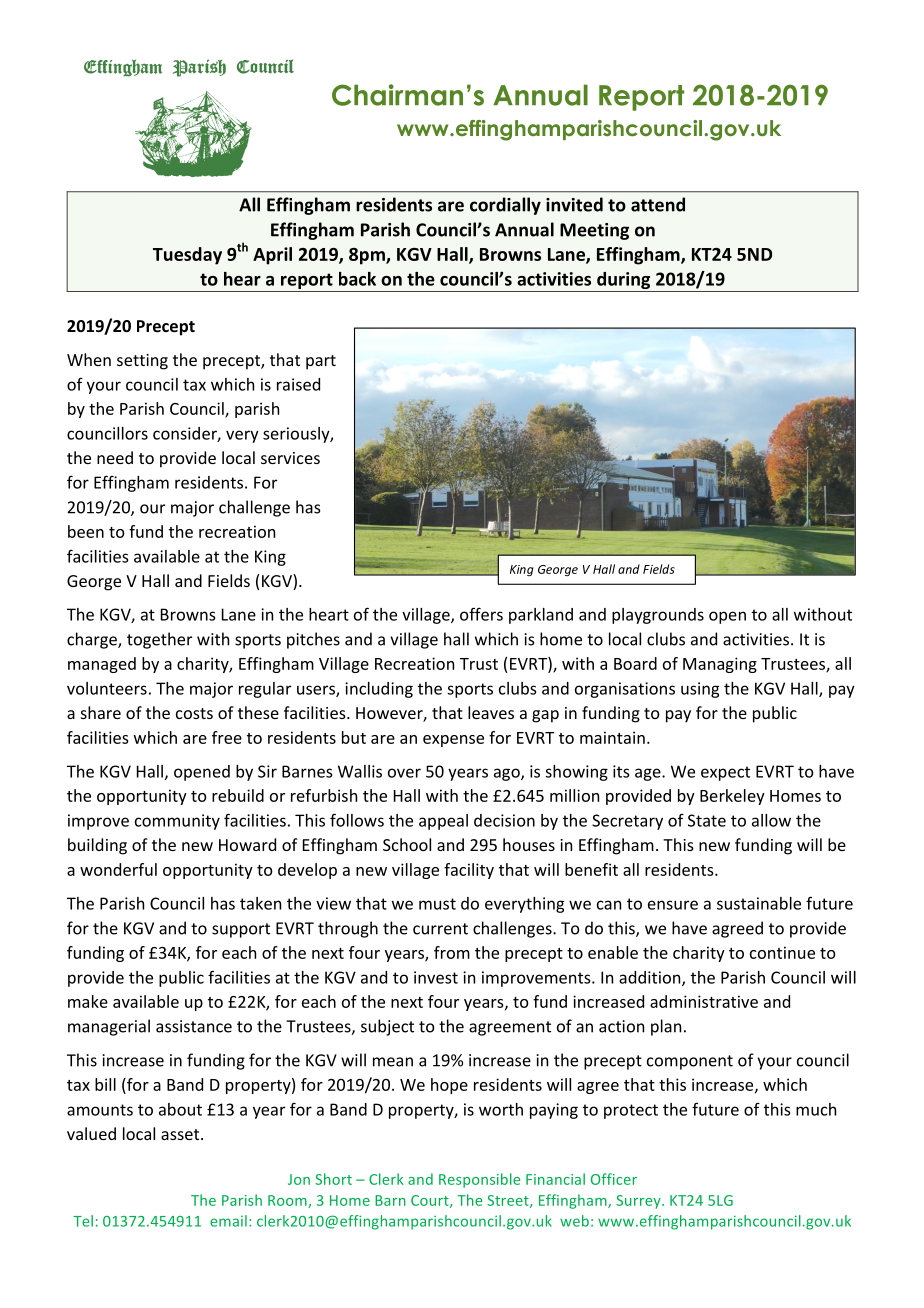 The image size is (924, 1308). What do you see at coordinates (118, 869) in the screenshot?
I see `wonderful` at bounding box center [118, 869].
